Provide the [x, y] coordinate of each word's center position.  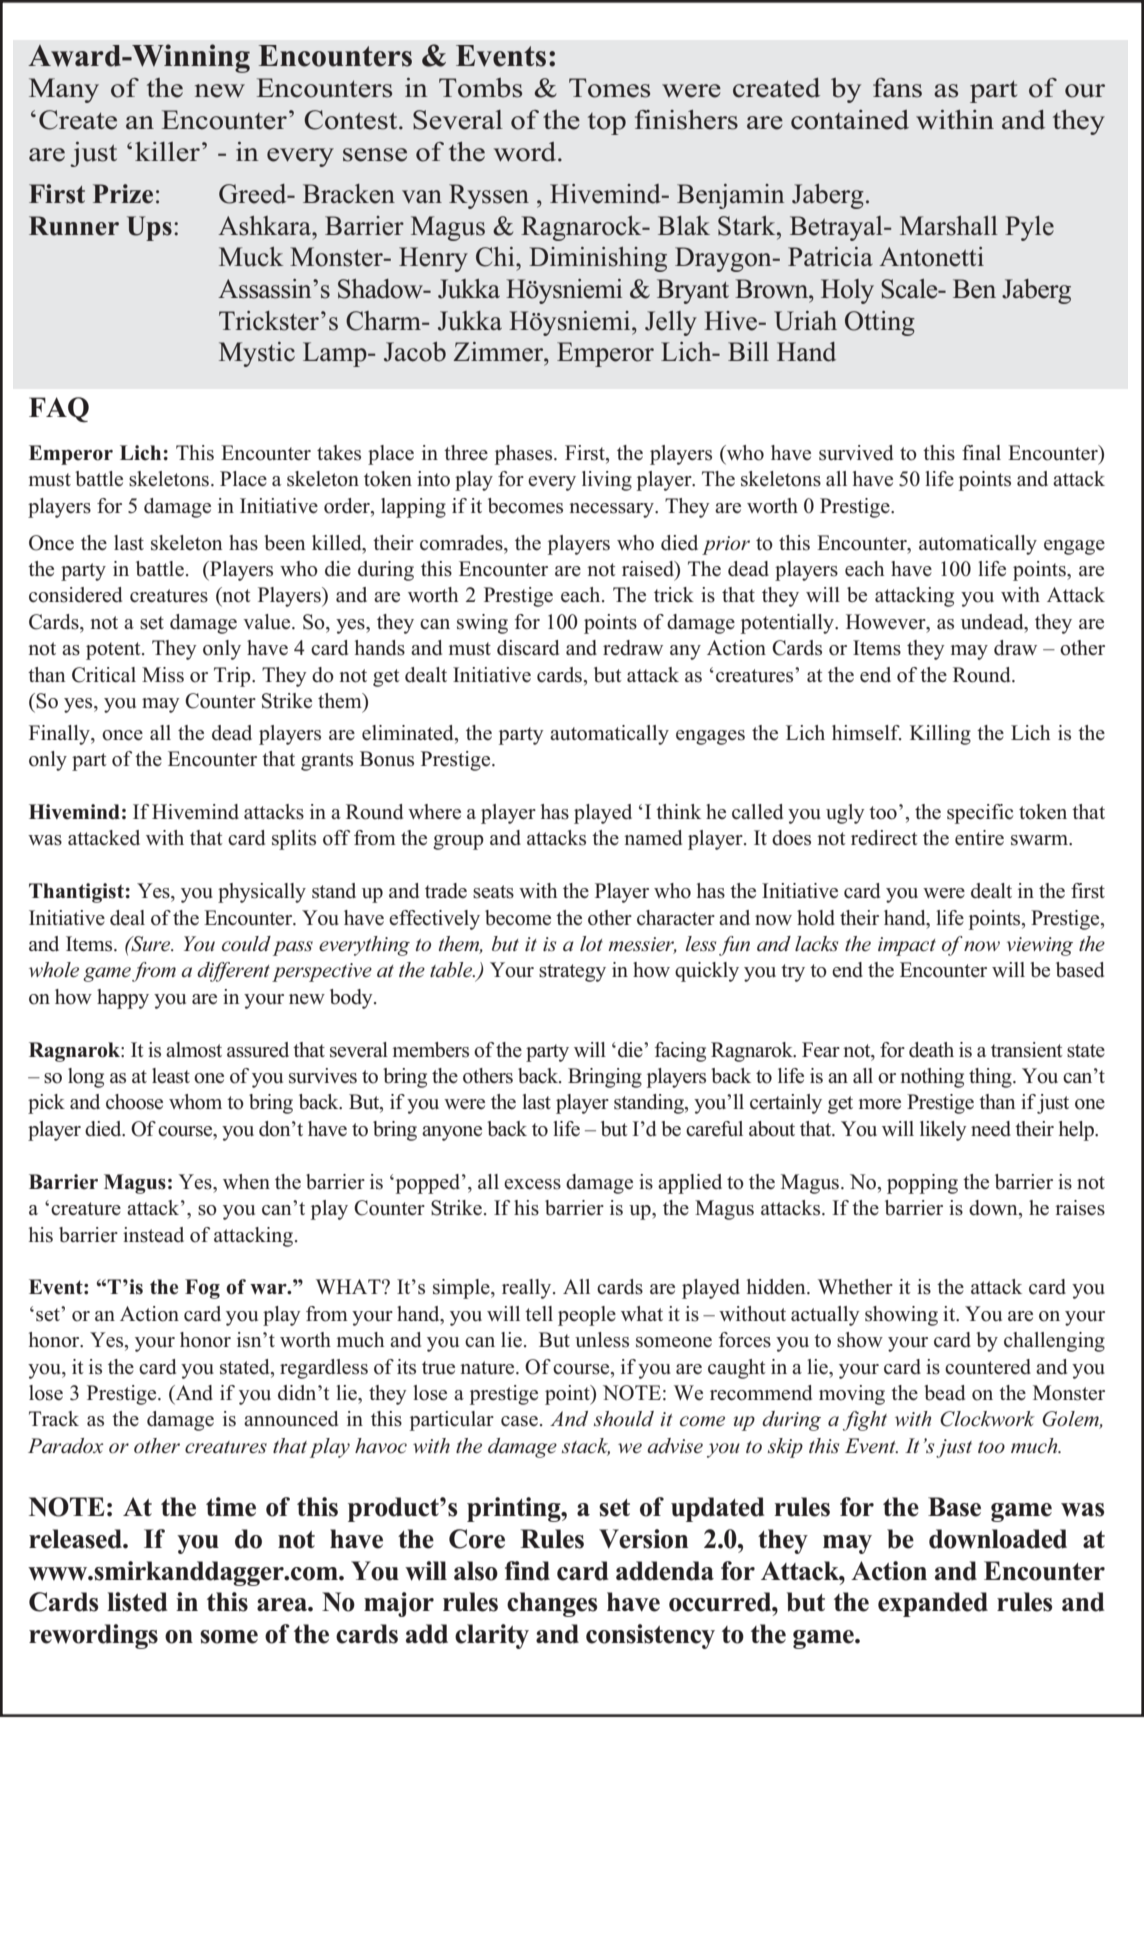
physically [262, 893]
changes [552, 1604]
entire [979, 838]
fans [897, 88]
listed [137, 1602]
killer [167, 152]
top [607, 124]
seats [493, 892]
